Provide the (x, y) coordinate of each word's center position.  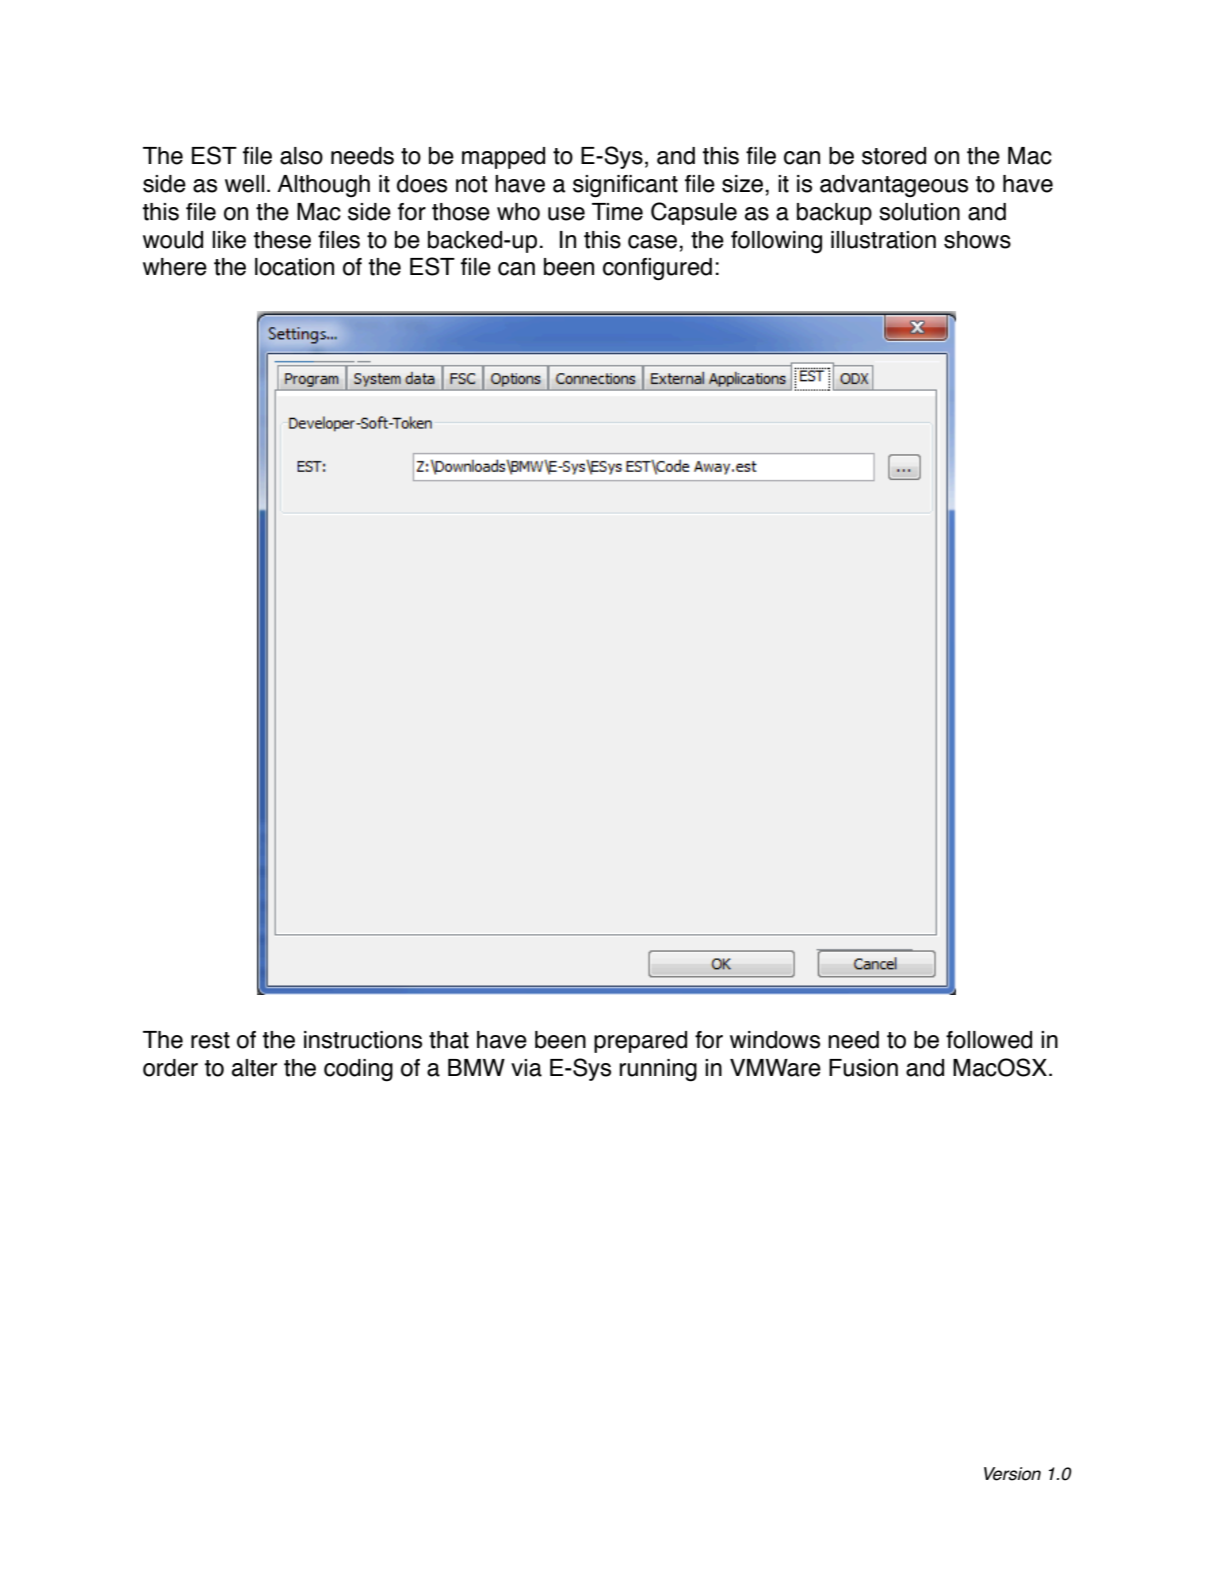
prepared (640, 1042)
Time (617, 212)
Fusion (863, 1068)
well (244, 184)
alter (254, 1068)
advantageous (894, 186)
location (294, 267)
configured (657, 269)
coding (358, 1070)
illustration (883, 240)
